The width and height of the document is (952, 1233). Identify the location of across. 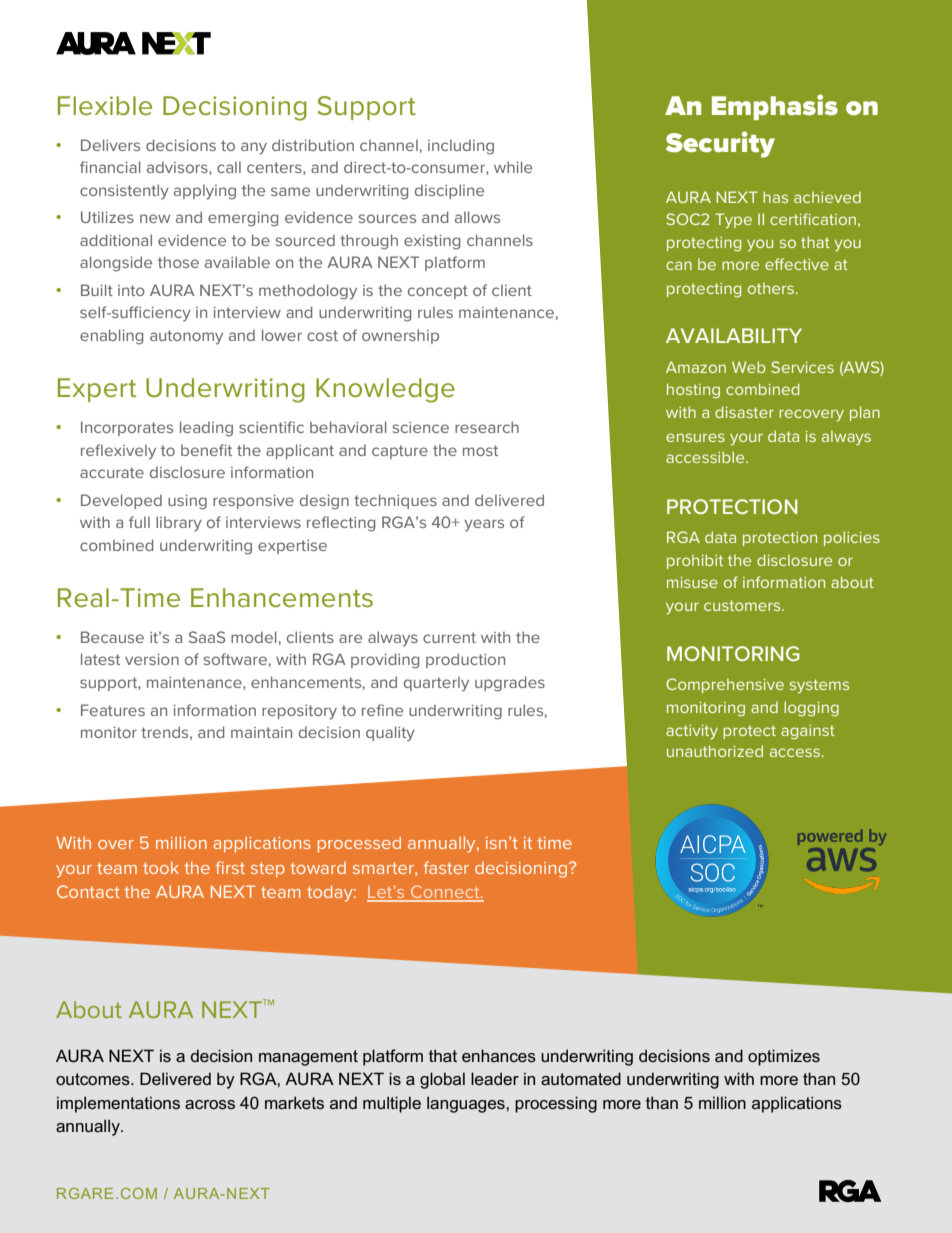
(210, 1104).
